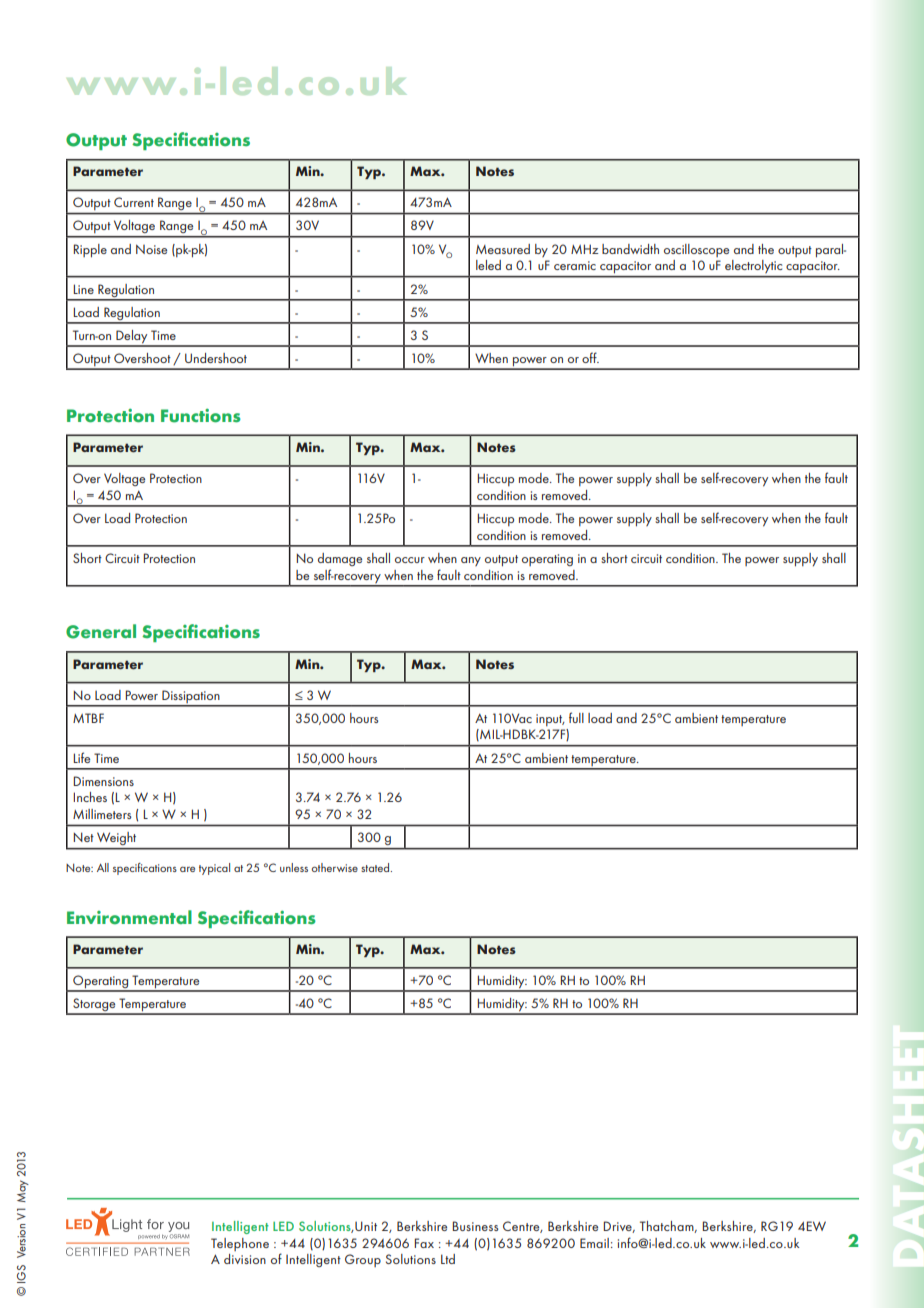  I want to click on Functions, so click(201, 416).
